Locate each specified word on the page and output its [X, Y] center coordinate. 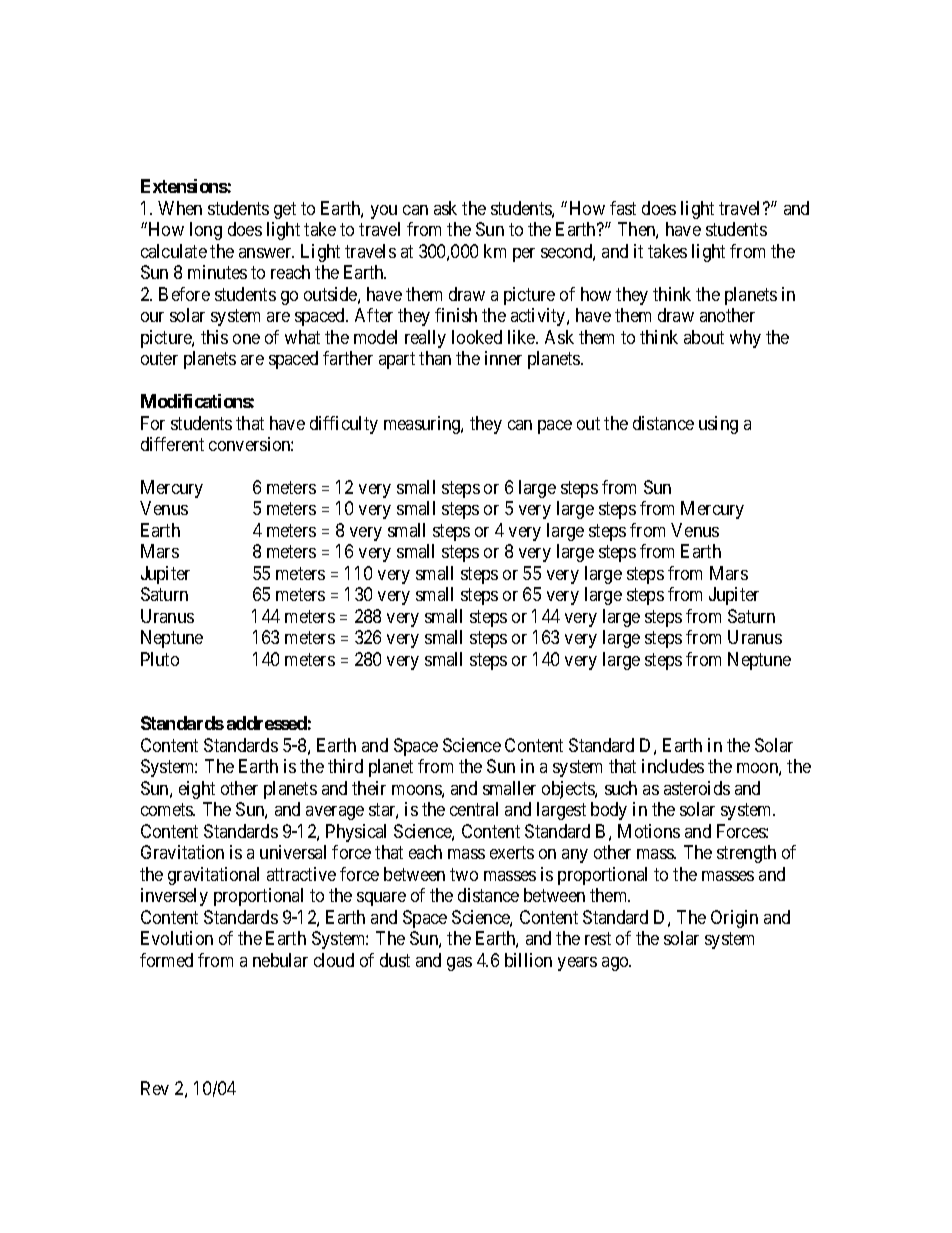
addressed [267, 723]
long [206, 231]
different [172, 444]
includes [673, 766]
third [345, 766]
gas [459, 964]
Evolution [177, 938]
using [718, 425]
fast [623, 208]
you [384, 212]
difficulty [344, 425]
